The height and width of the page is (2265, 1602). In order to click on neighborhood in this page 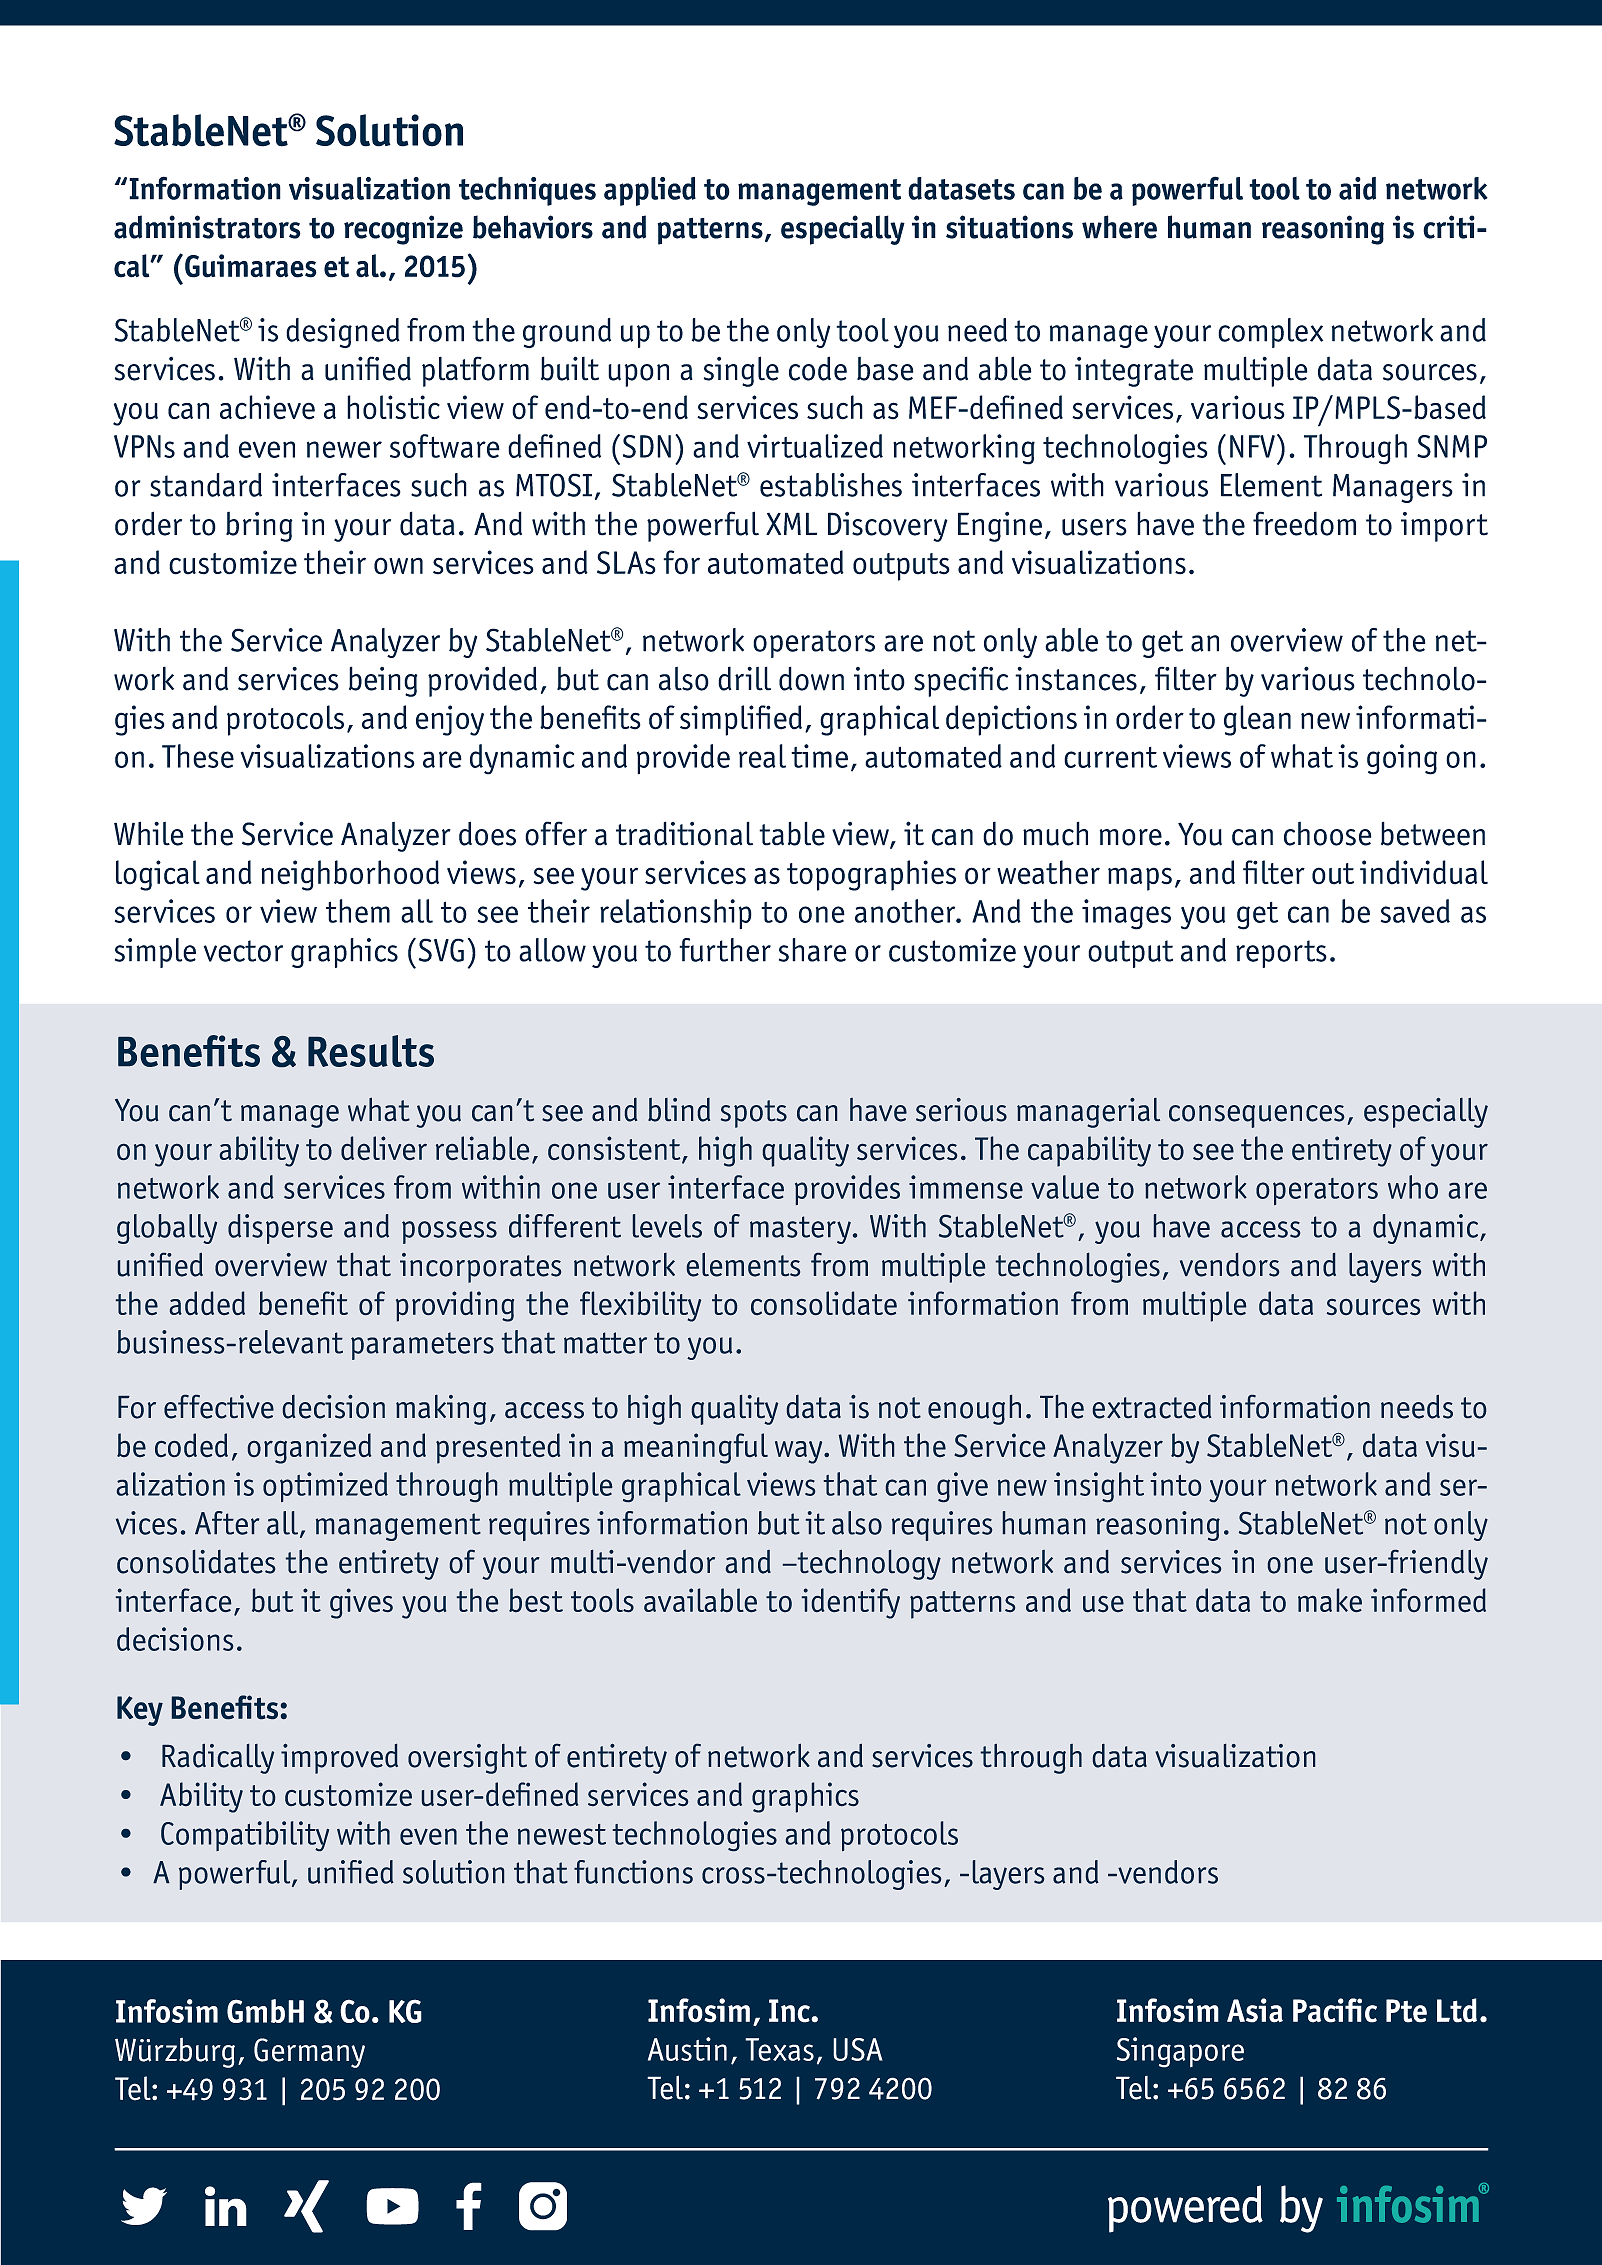, I will do `click(350, 875)`.
